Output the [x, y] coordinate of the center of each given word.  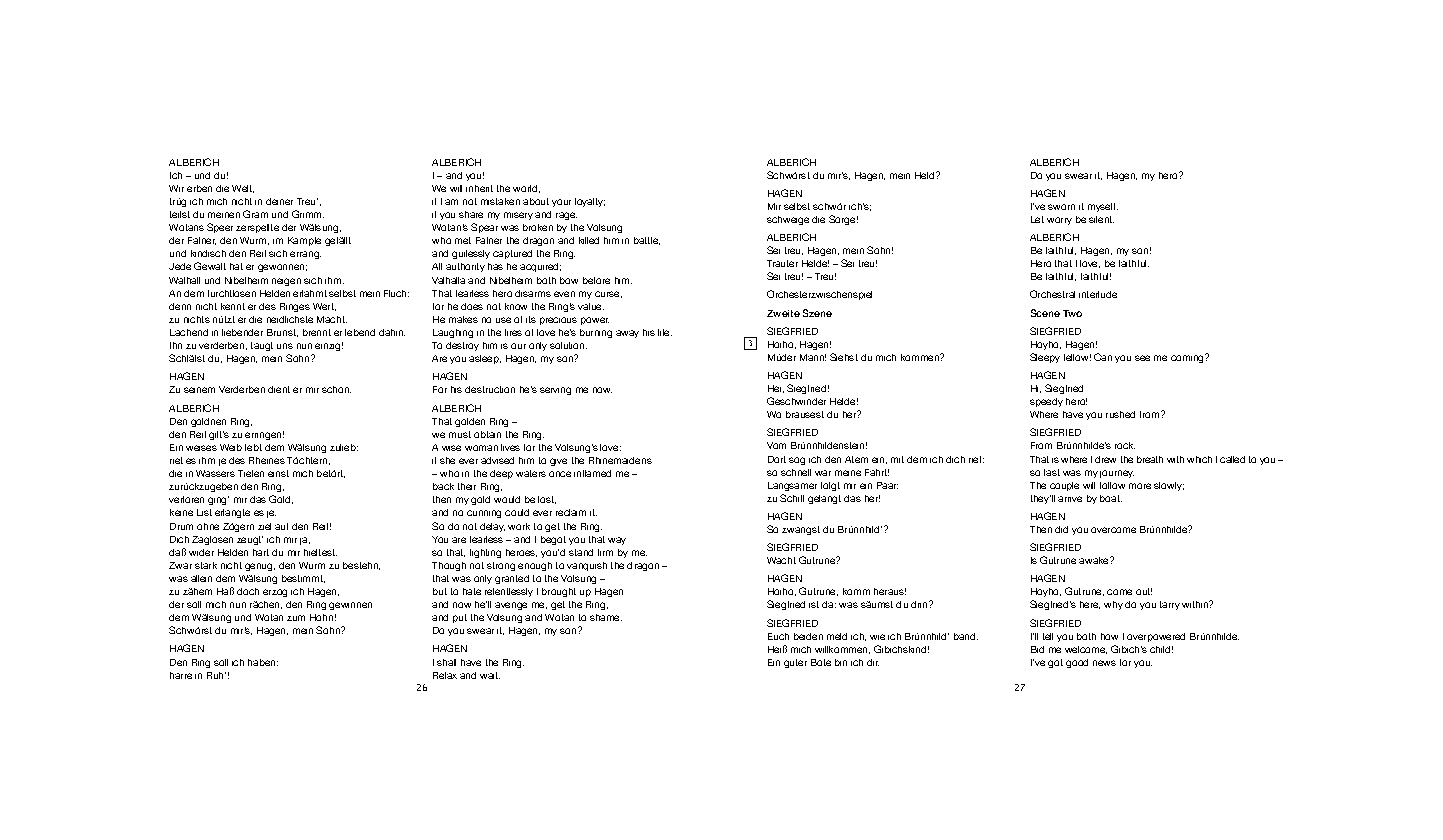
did [1061, 529]
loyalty [590, 202]
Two [1072, 313]
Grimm [308, 214]
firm [605, 552]
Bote [821, 662]
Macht [332, 319]
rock [1125, 445]
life [665, 332]
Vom [776, 445]
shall [446, 662]
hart [261, 552]
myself [1103, 207]
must [460, 434]
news [1104, 663]
